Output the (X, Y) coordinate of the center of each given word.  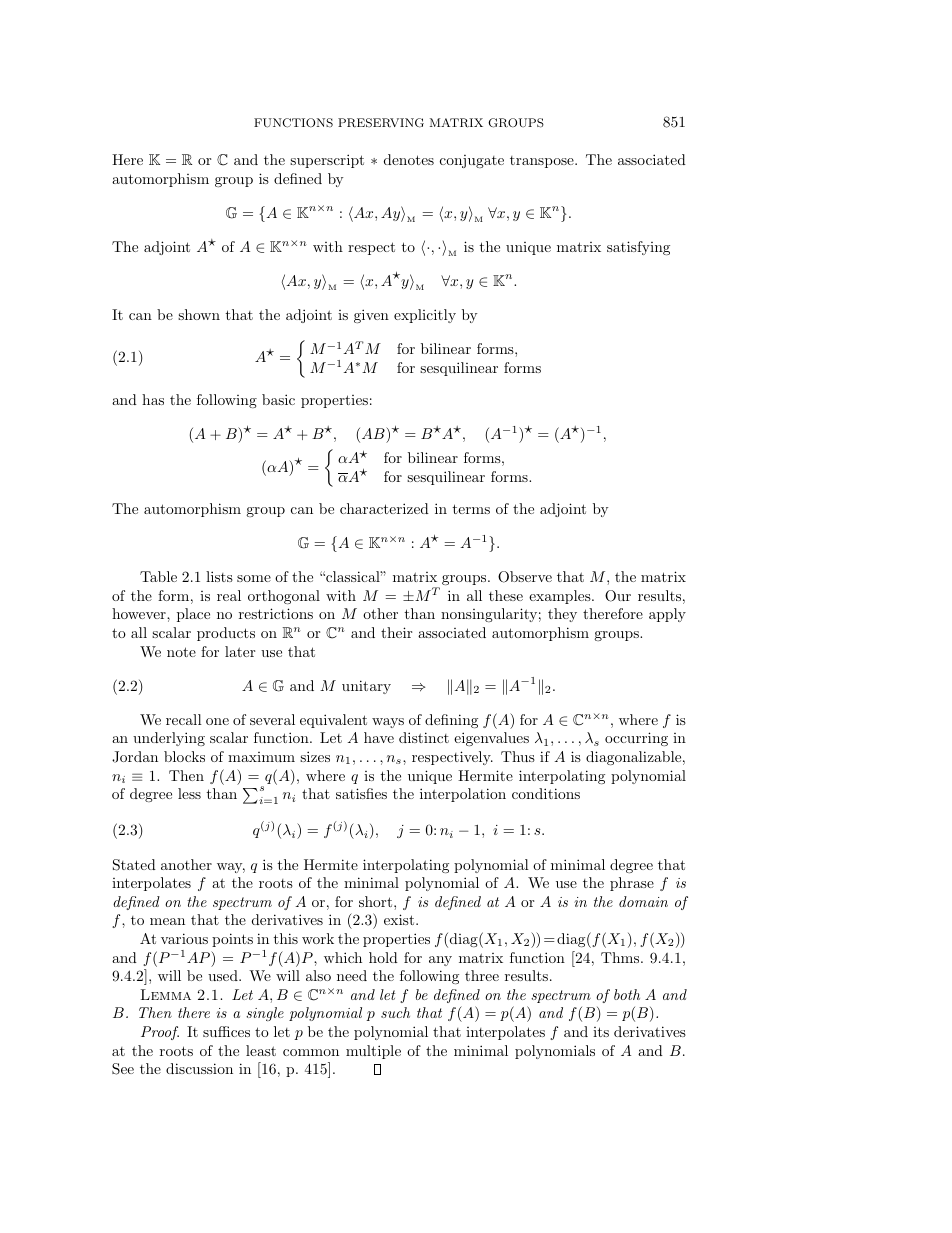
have (379, 737)
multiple (373, 1052)
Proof (160, 1033)
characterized (384, 508)
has (153, 399)
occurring (636, 739)
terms (471, 509)
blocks (184, 756)
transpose (543, 162)
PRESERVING (381, 123)
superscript (327, 161)
